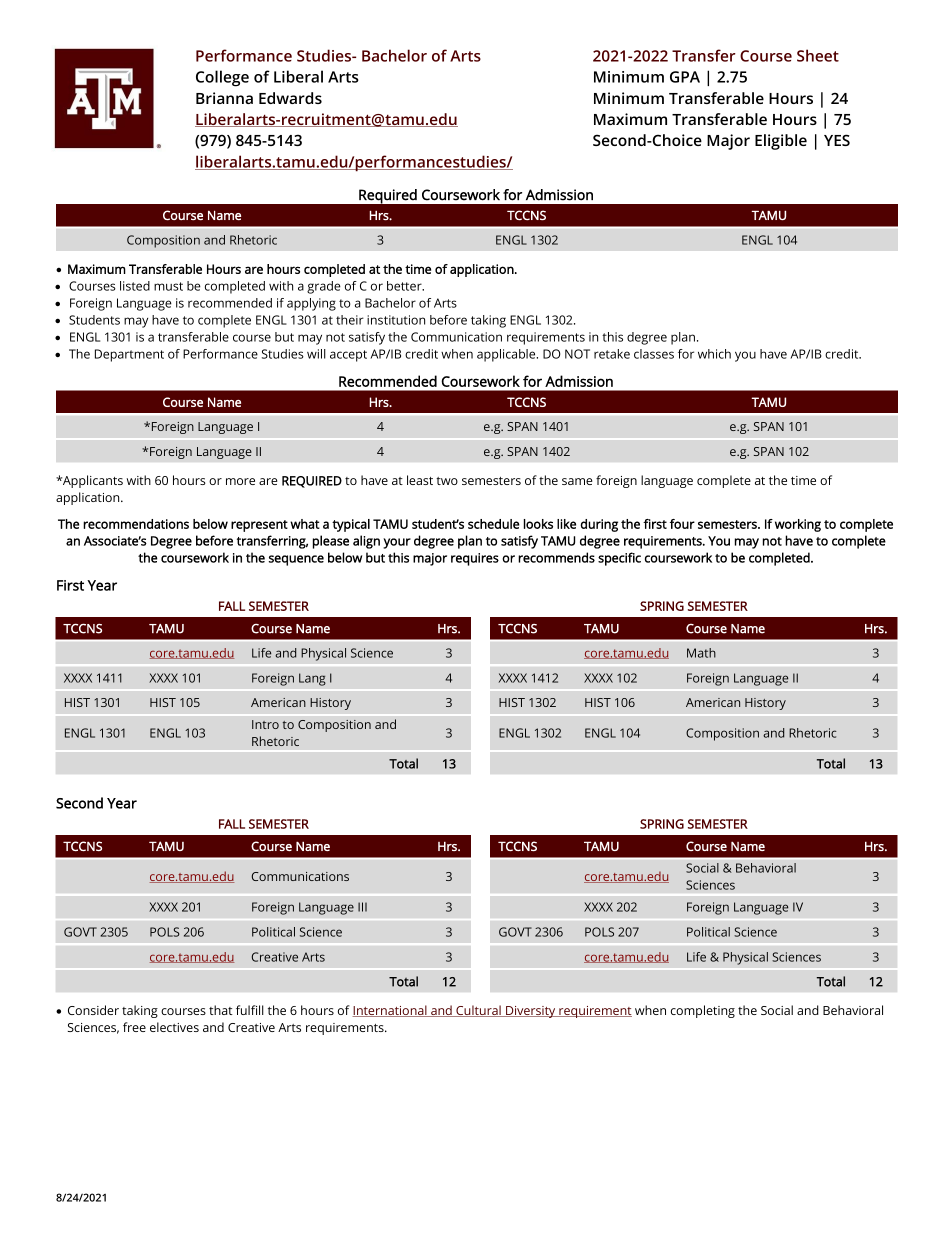 This screenshot has height=1233, width=952. I want to click on two, so click(447, 481).
